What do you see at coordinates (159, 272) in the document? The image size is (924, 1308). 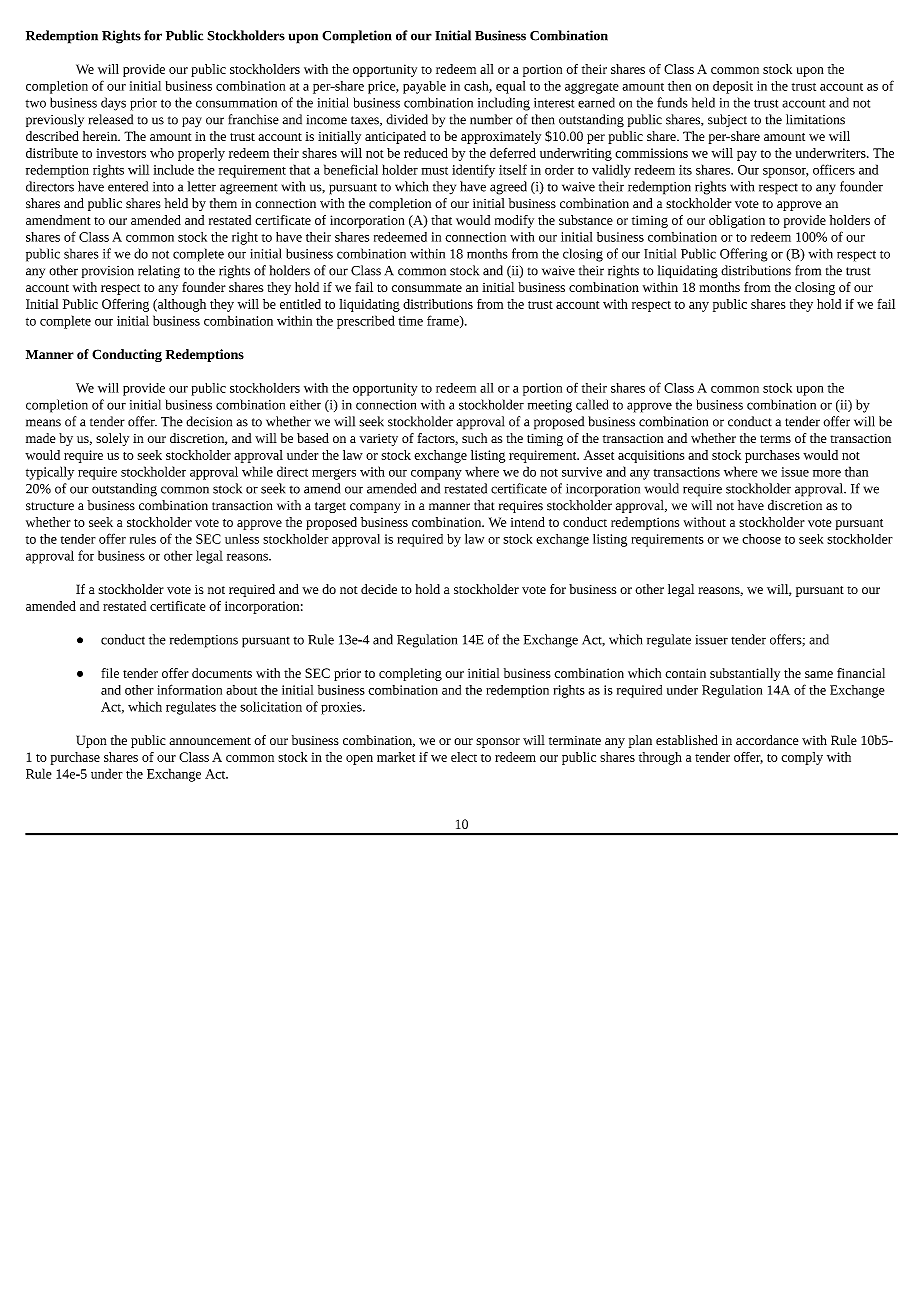 I see `relating` at bounding box center [159, 272].
